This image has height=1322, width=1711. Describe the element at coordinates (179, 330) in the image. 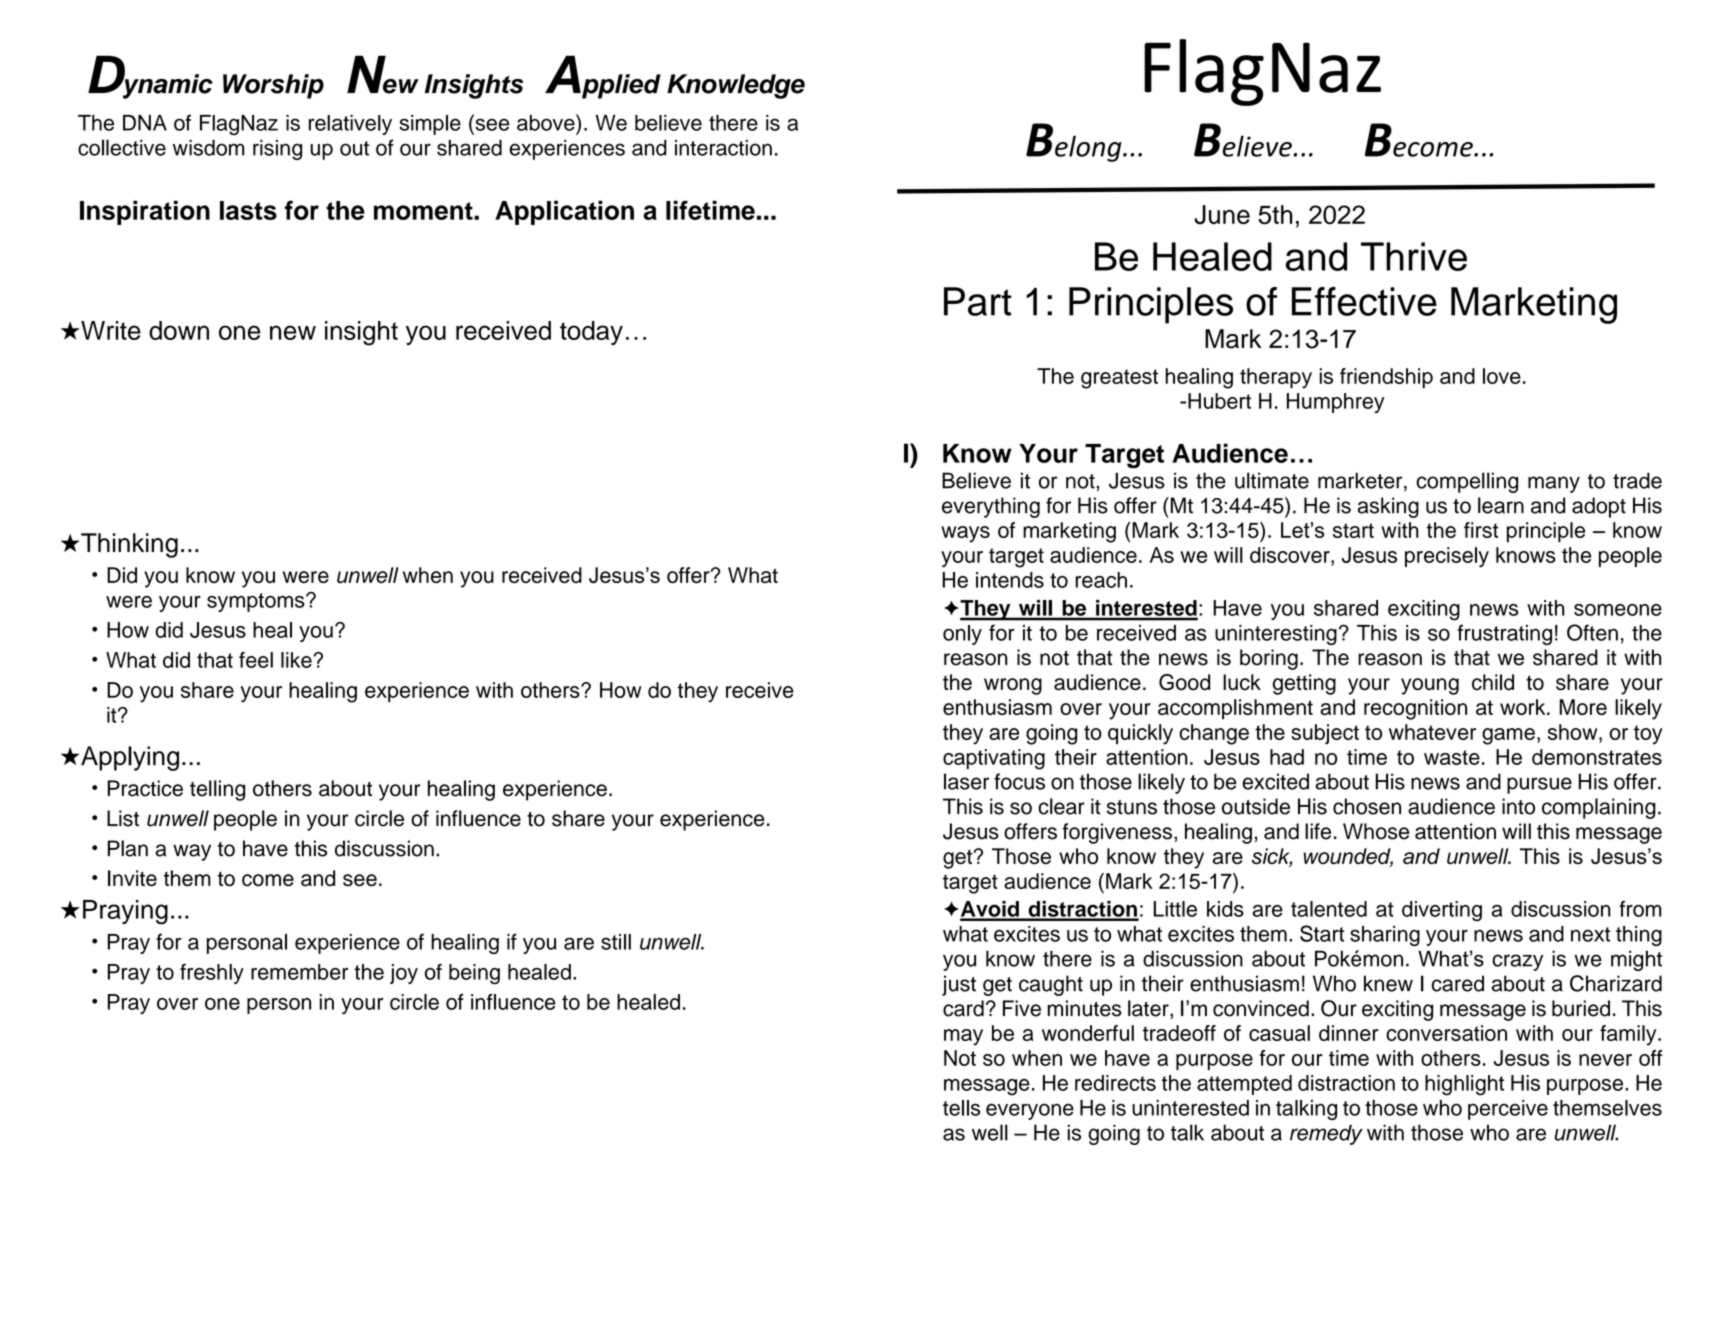

I see `down` at that location.
